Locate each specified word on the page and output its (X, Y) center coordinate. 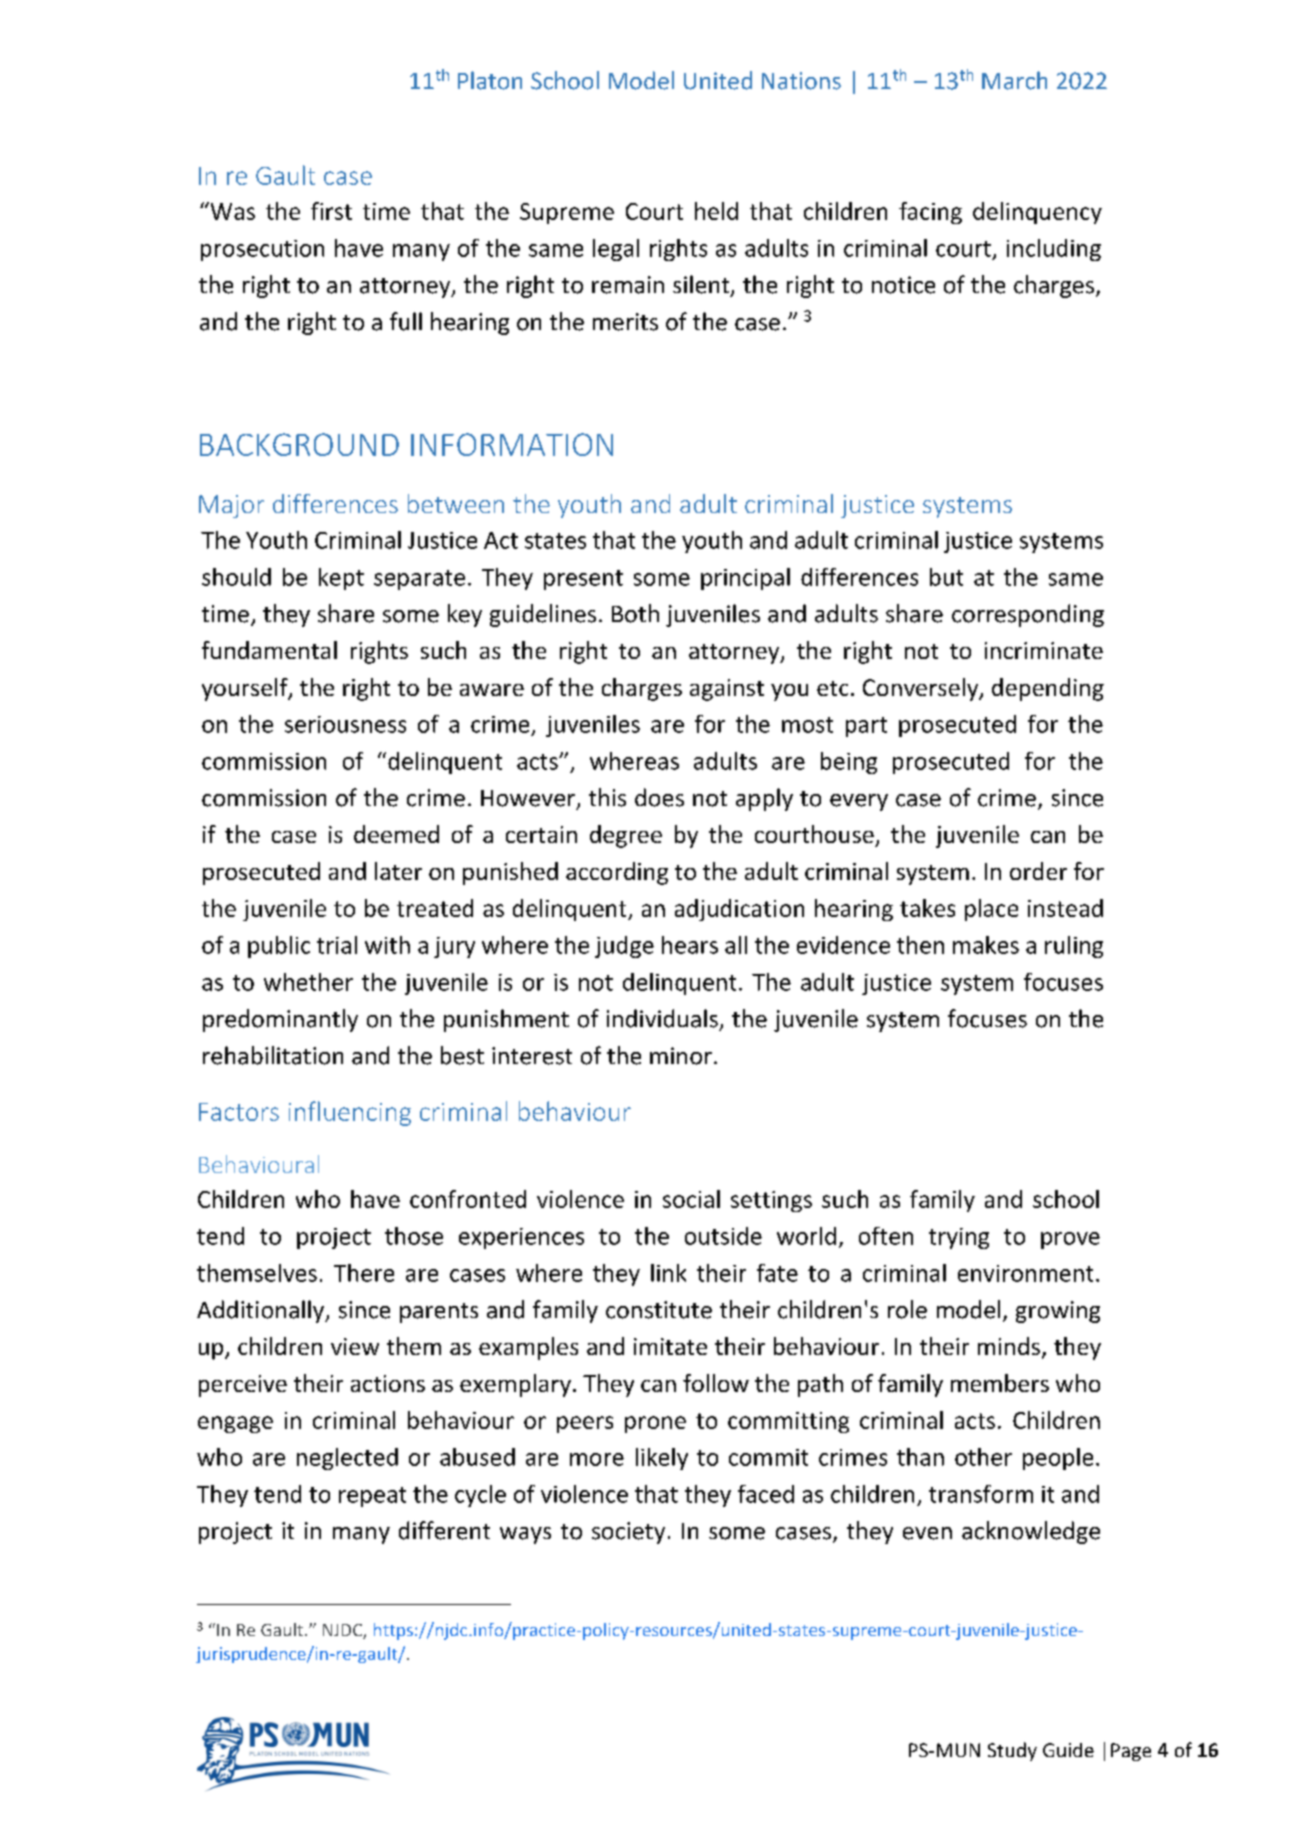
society (628, 1533)
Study (1012, 1751)
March (1014, 80)
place (991, 910)
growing (1058, 1312)
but (946, 577)
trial (337, 945)
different (444, 1530)
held (716, 211)
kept (341, 579)
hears (690, 945)
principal (745, 579)
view (355, 1346)
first (331, 211)
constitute (659, 1310)
